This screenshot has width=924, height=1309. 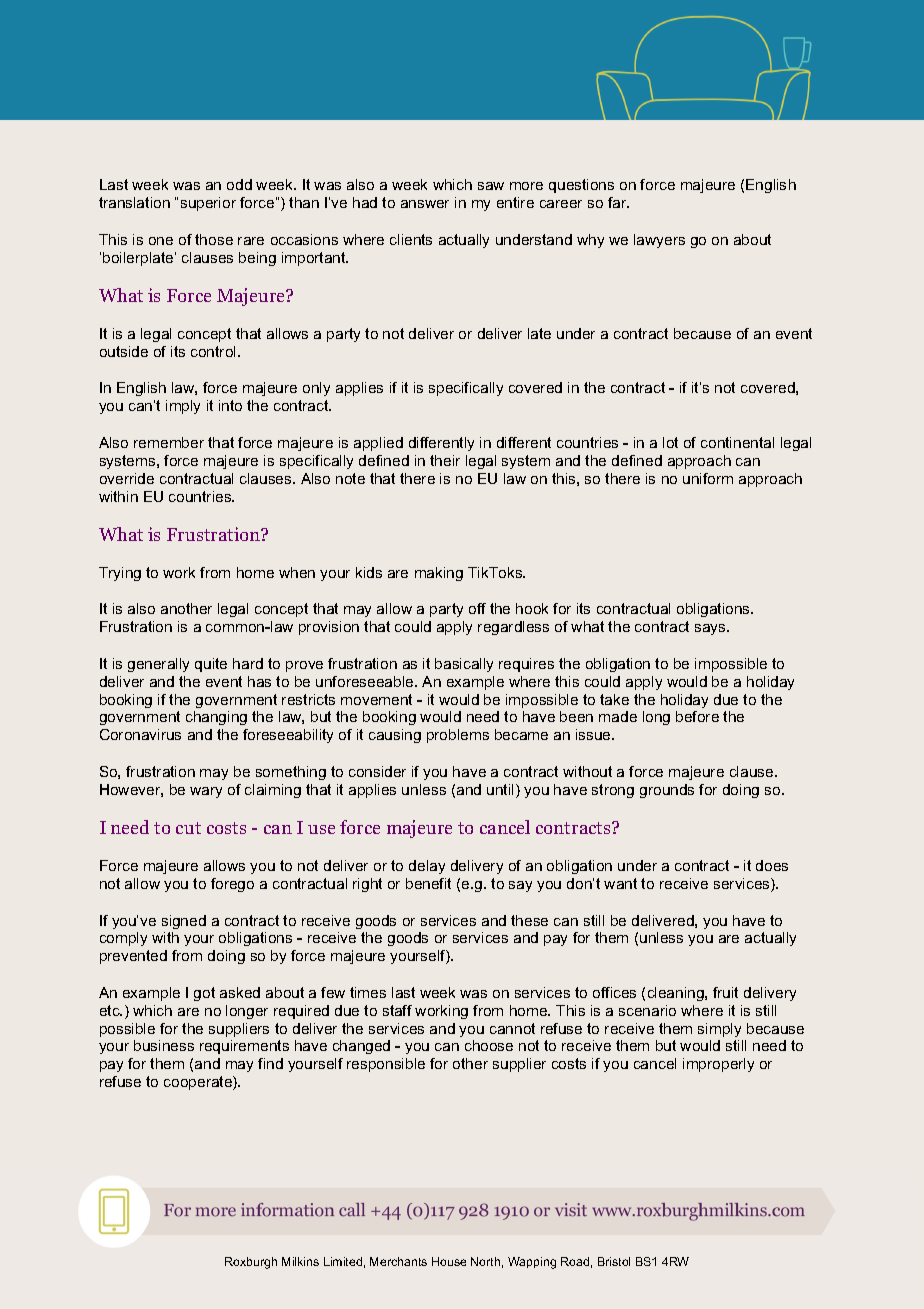 What do you see at coordinates (398, 1261) in the screenshot?
I see `Merchants` at bounding box center [398, 1261].
